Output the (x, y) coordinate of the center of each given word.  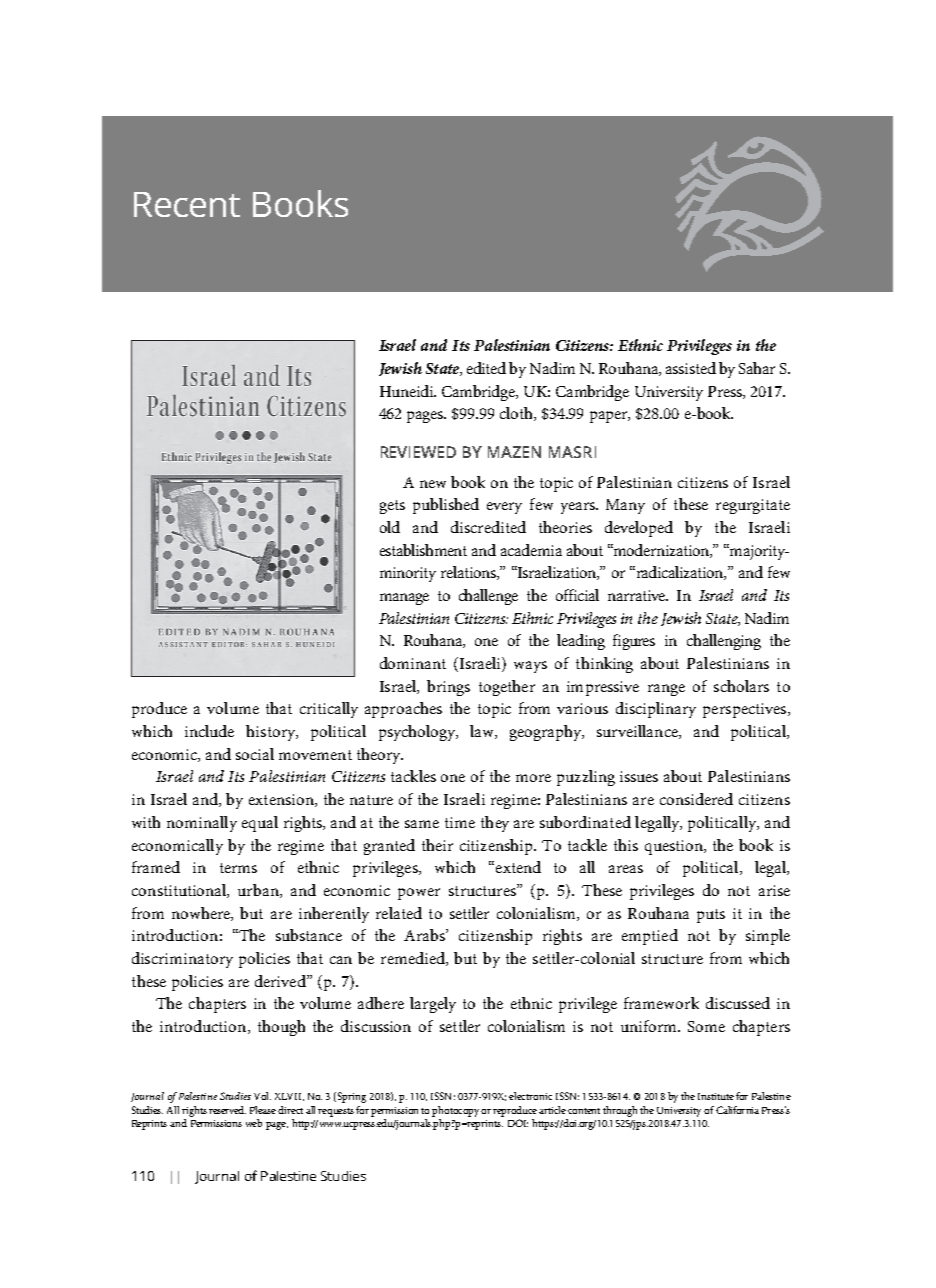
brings (448, 688)
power (419, 894)
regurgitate (753, 506)
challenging (724, 642)
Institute (716, 1096)
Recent (187, 204)
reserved (227, 1110)
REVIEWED (418, 452)
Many (625, 506)
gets (392, 507)
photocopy (455, 1111)
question (675, 847)
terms (238, 868)
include (209, 731)
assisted (691, 368)
